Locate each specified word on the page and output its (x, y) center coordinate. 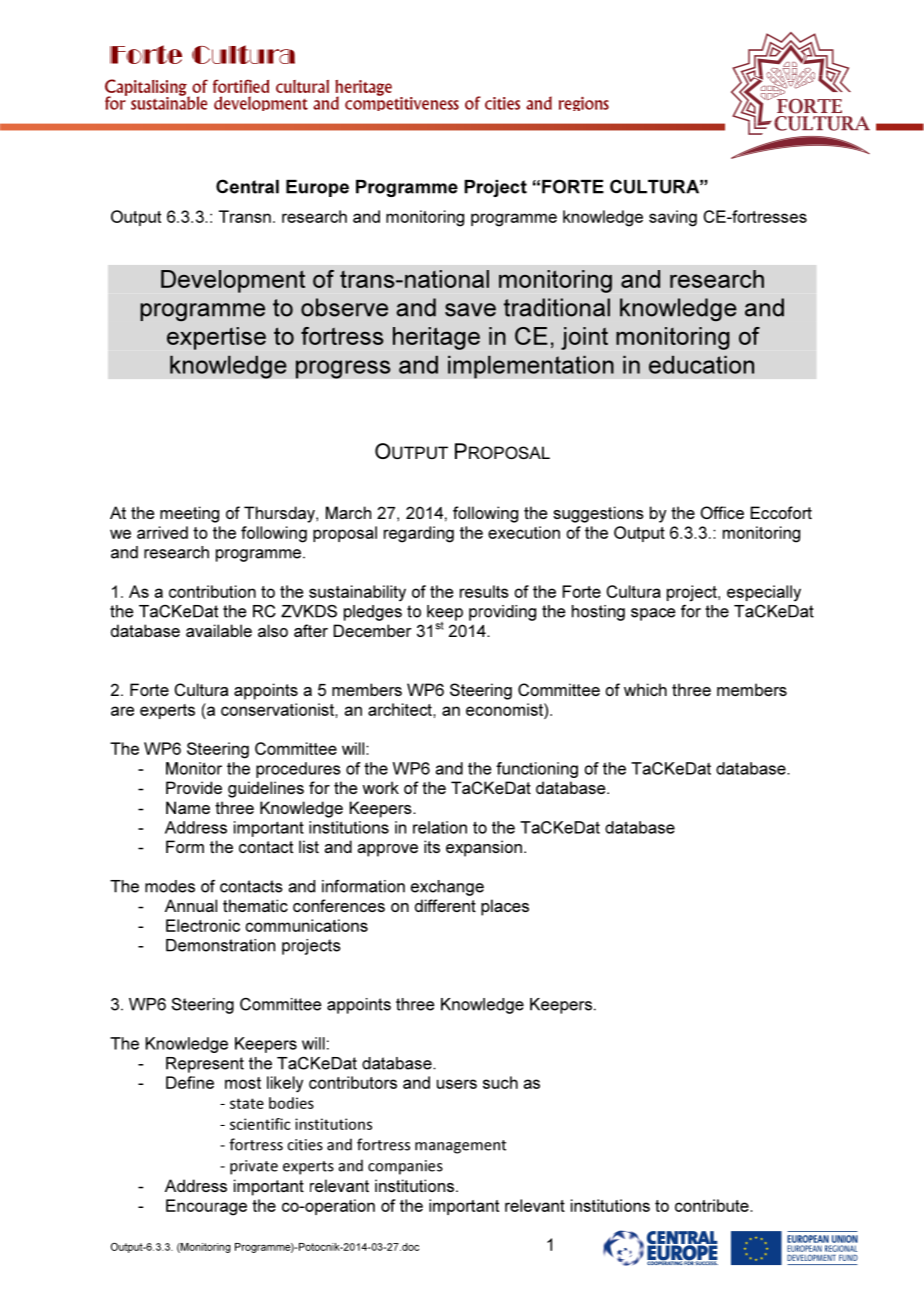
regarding (419, 534)
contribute (713, 1205)
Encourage (206, 1207)
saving (673, 218)
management (460, 1147)
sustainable (169, 102)
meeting (189, 514)
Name (188, 807)
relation (440, 827)
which (645, 689)
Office (722, 512)
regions (584, 103)
